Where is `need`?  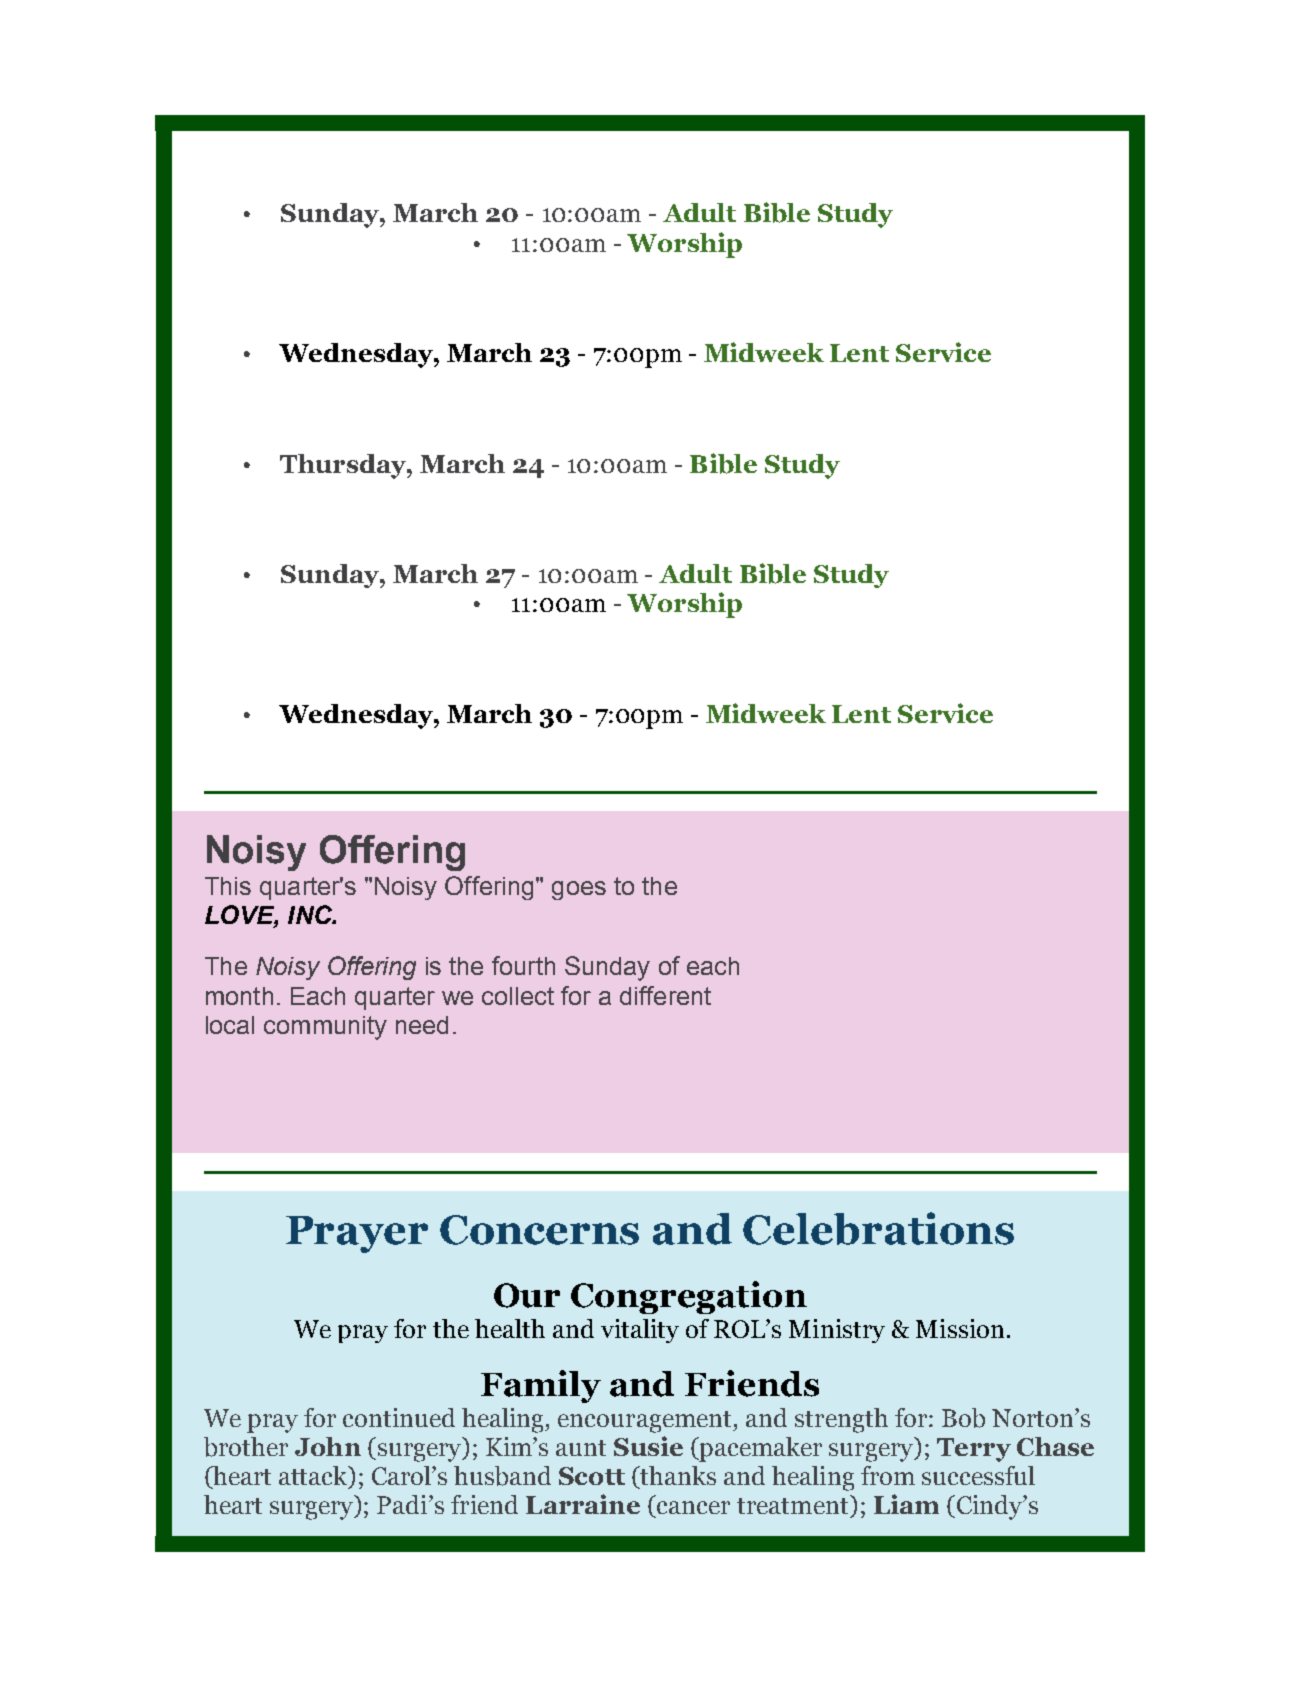 need is located at coordinates (422, 1025).
